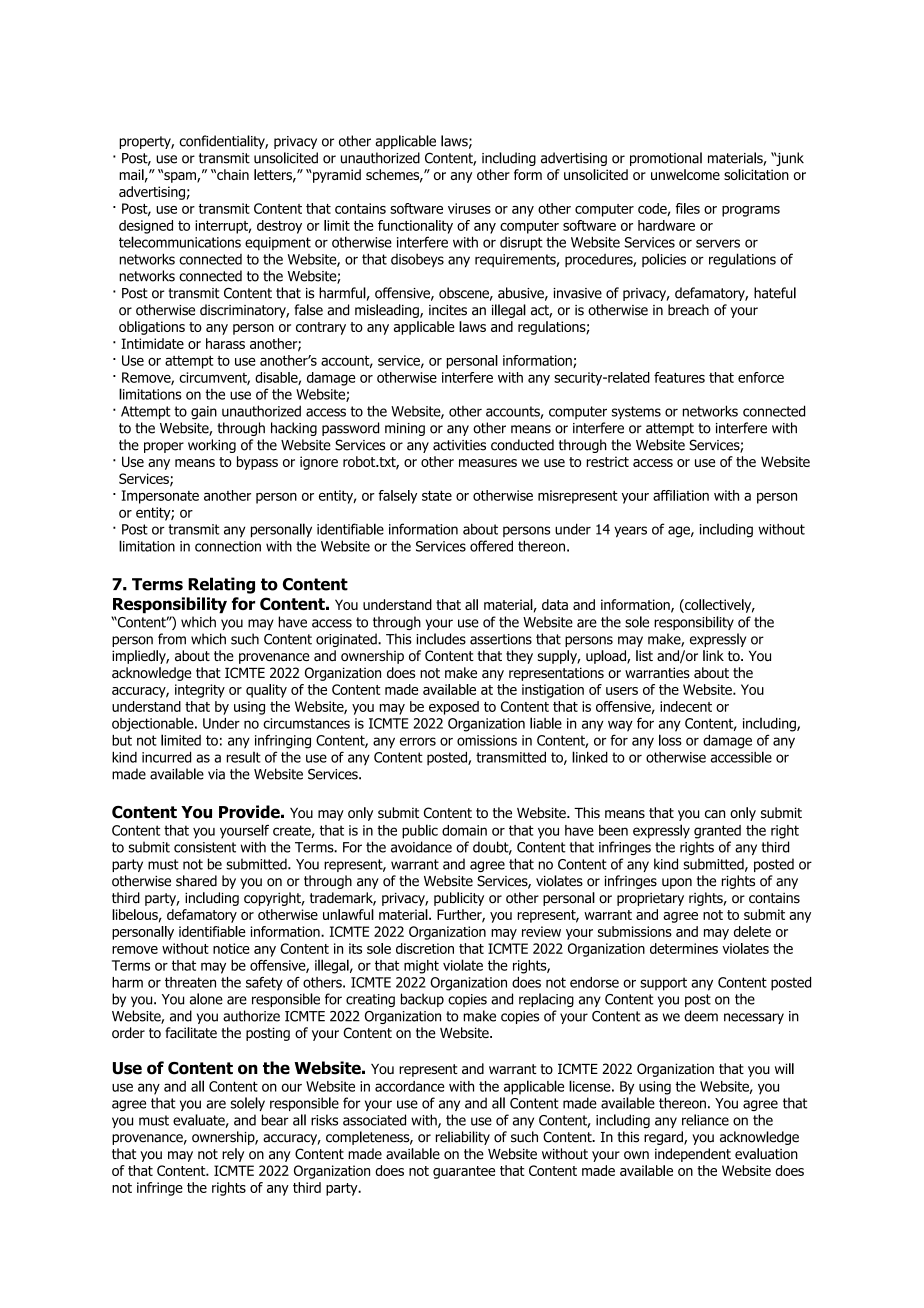 The image size is (924, 1308). Describe the element at coordinates (459, 445) in the page. I see `activities` at that location.
